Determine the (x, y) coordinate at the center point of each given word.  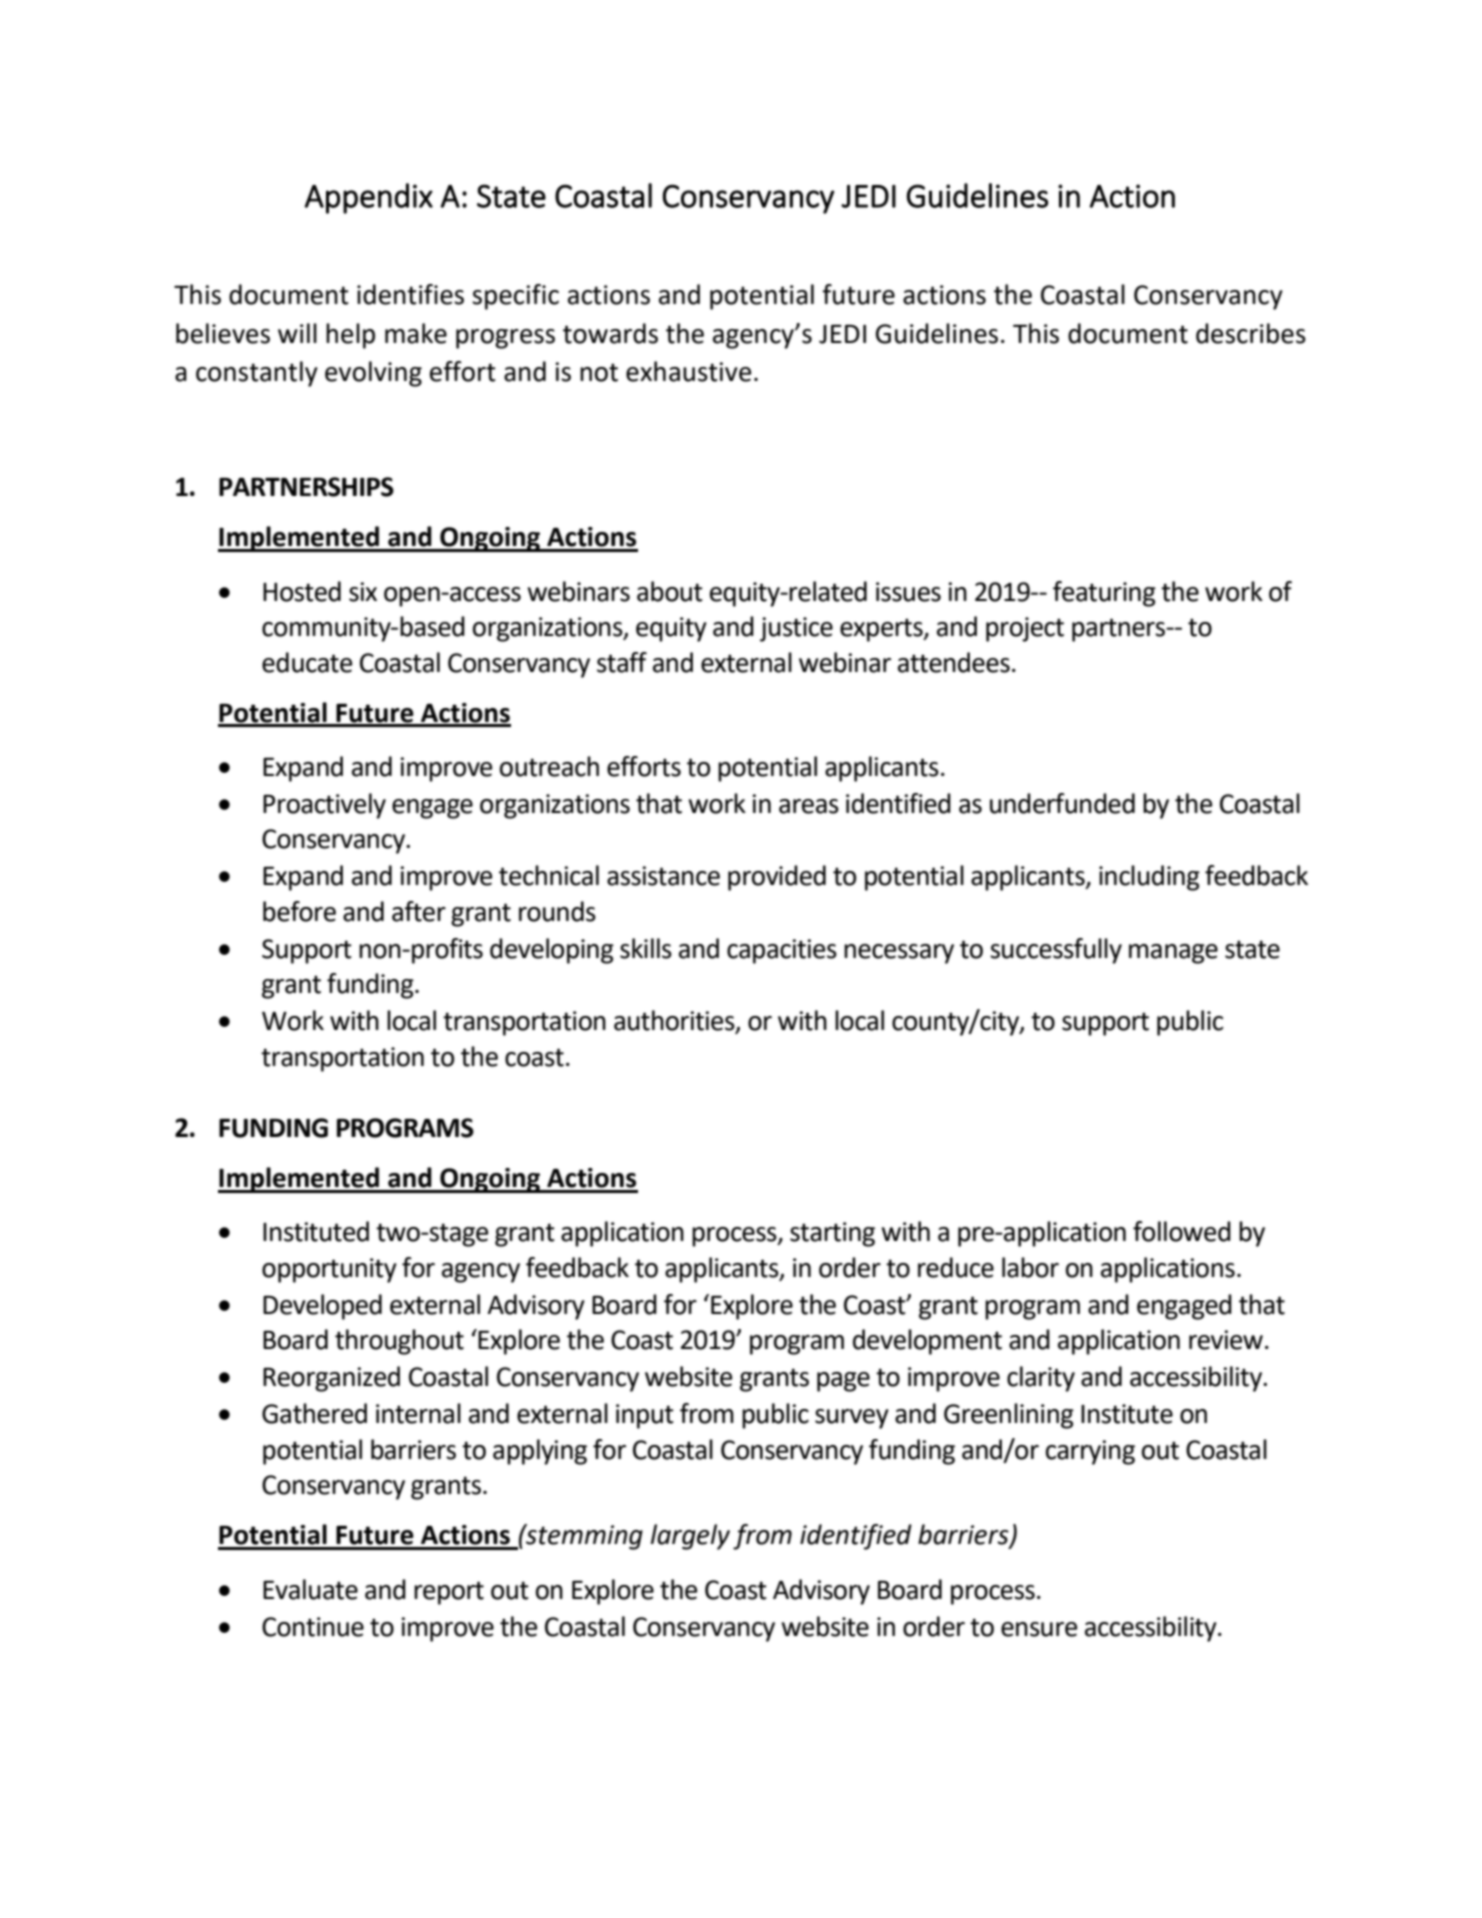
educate (307, 662)
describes (1251, 333)
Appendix (368, 198)
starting (832, 1234)
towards (610, 333)
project (1025, 629)
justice (796, 629)
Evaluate (310, 1589)
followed (1182, 1231)
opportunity (329, 1270)
